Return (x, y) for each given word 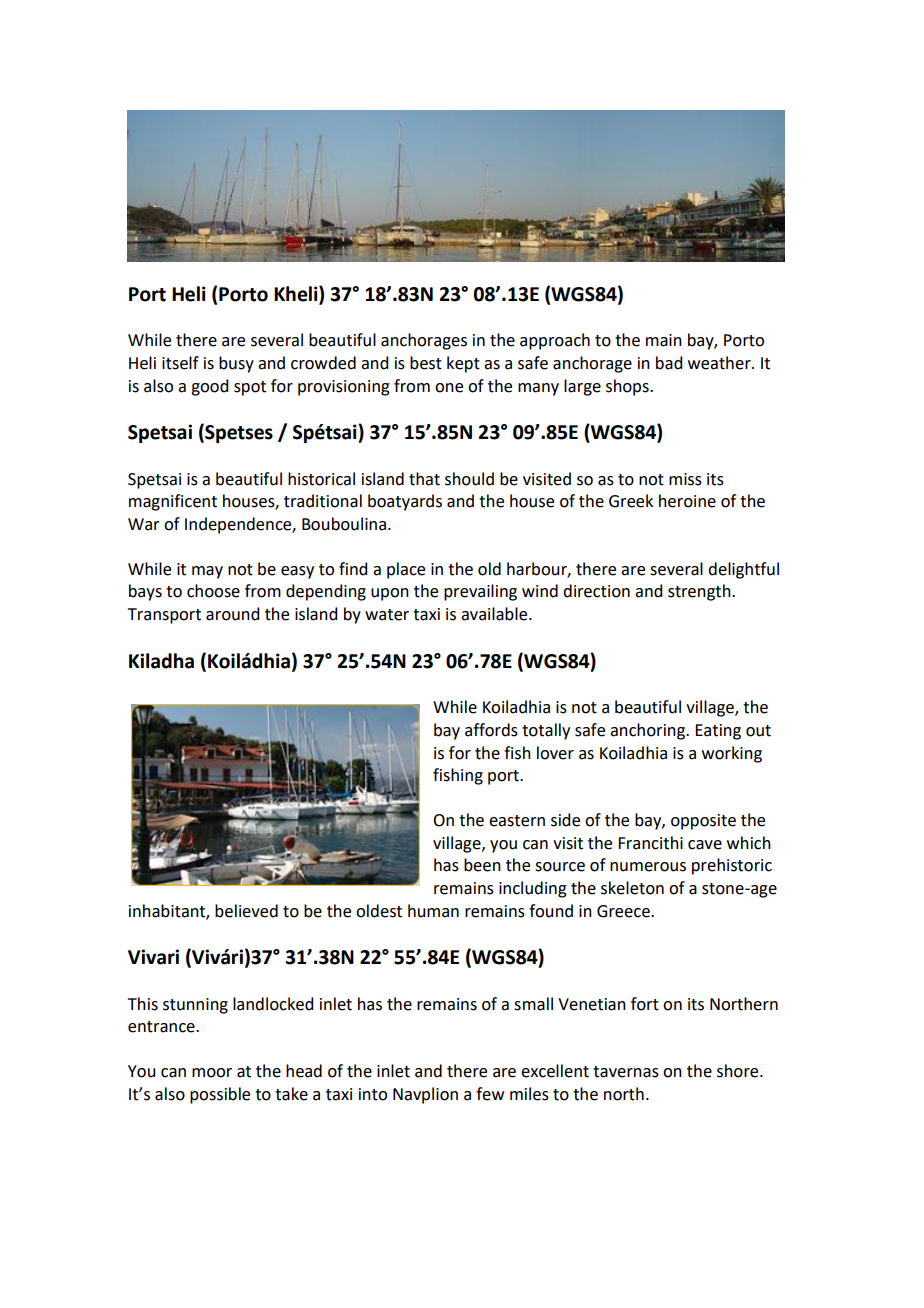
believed (246, 911)
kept (463, 364)
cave (705, 845)
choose (213, 591)
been (482, 865)
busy (236, 364)
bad (669, 363)
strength (700, 592)
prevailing (480, 592)
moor (212, 1073)
